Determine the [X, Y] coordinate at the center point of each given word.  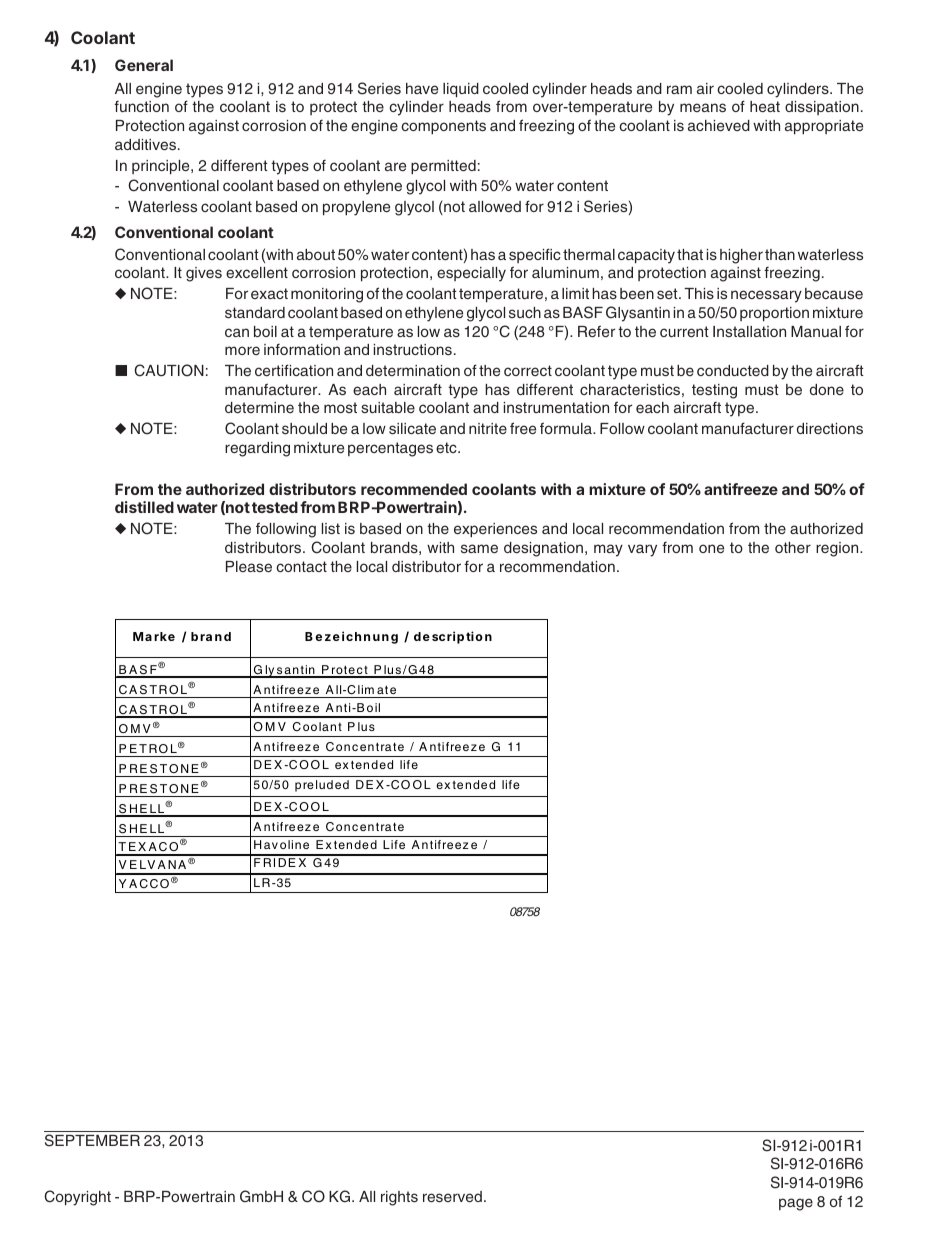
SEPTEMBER [92, 1140]
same [479, 548]
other [793, 547]
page [796, 1204]
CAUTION [169, 370]
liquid [461, 90]
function [141, 106]
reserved [452, 1196]
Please [249, 566]
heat [765, 106]
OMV [135, 730]
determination [413, 370]
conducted [733, 370]
